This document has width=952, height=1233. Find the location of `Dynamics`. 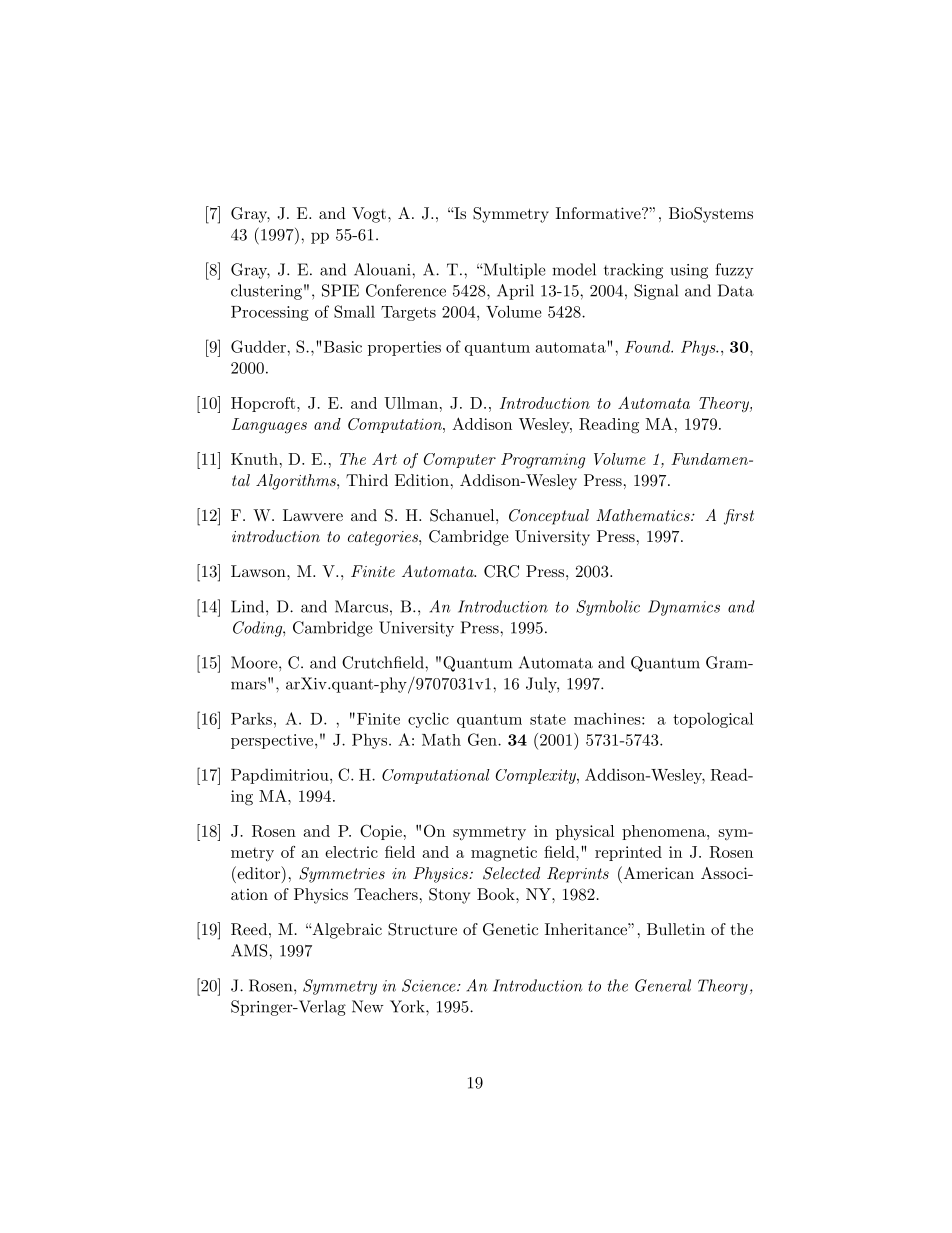

Dynamics is located at coordinates (684, 608).
